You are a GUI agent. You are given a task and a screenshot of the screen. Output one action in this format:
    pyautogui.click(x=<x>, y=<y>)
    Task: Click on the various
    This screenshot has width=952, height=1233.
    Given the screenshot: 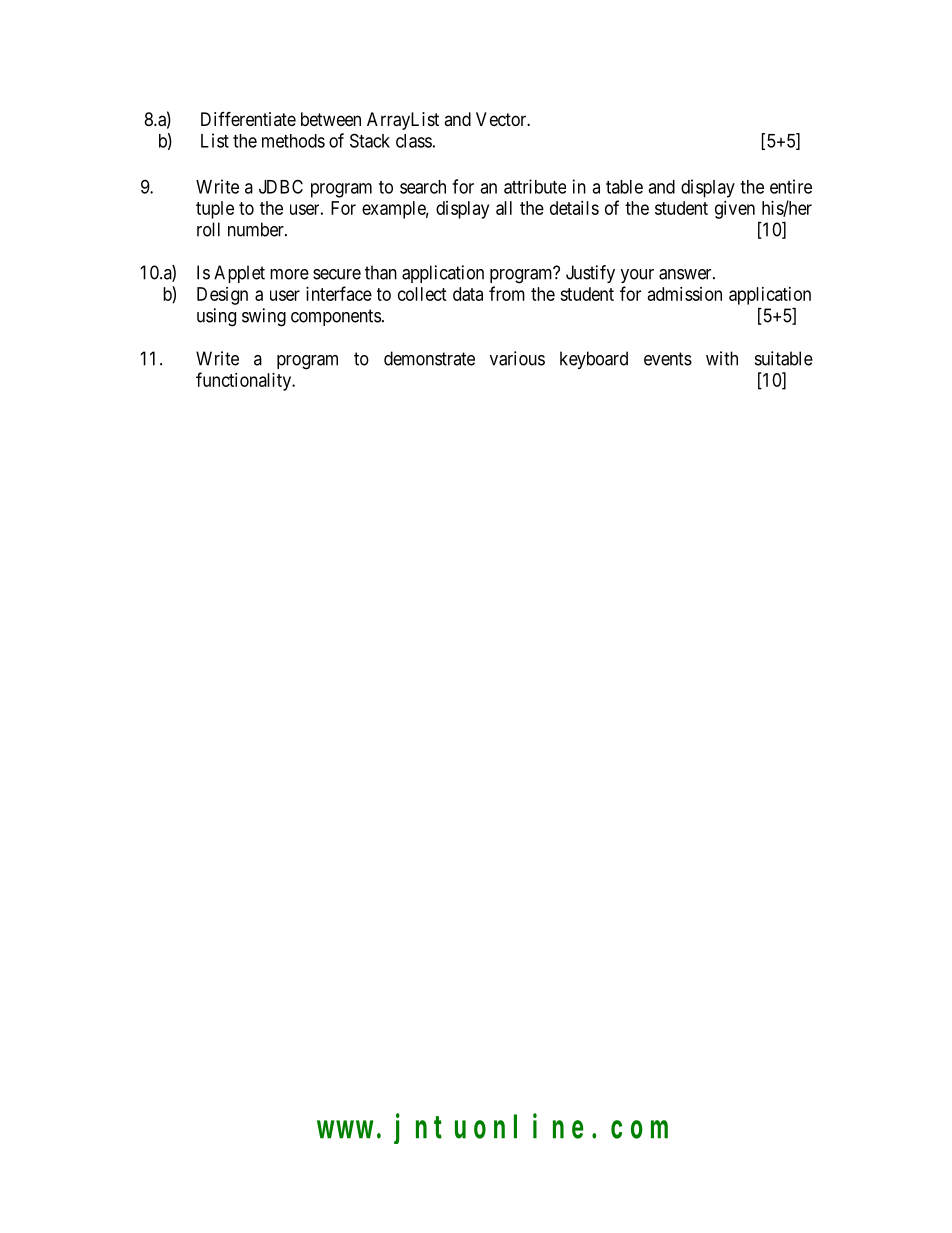 What is the action you would take?
    pyautogui.click(x=517, y=358)
